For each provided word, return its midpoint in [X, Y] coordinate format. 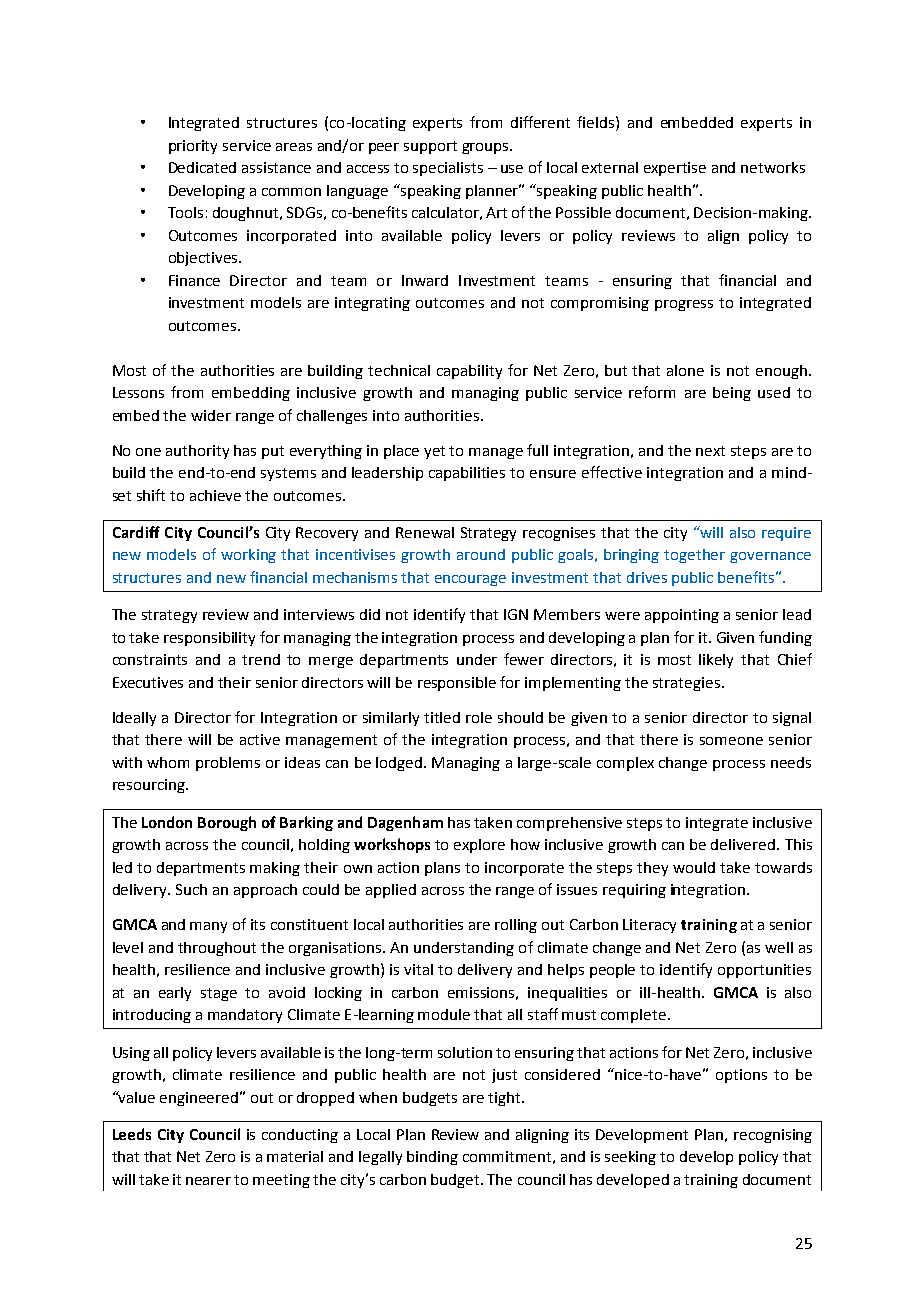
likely [716, 661]
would [694, 867]
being [732, 394]
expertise [675, 169]
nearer [208, 1181]
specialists [448, 169]
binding [432, 1158]
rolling [516, 926]
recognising [773, 1136]
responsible [457, 684]
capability [469, 372]
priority [193, 147]
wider [211, 415]
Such [191, 889]
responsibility [209, 639]
